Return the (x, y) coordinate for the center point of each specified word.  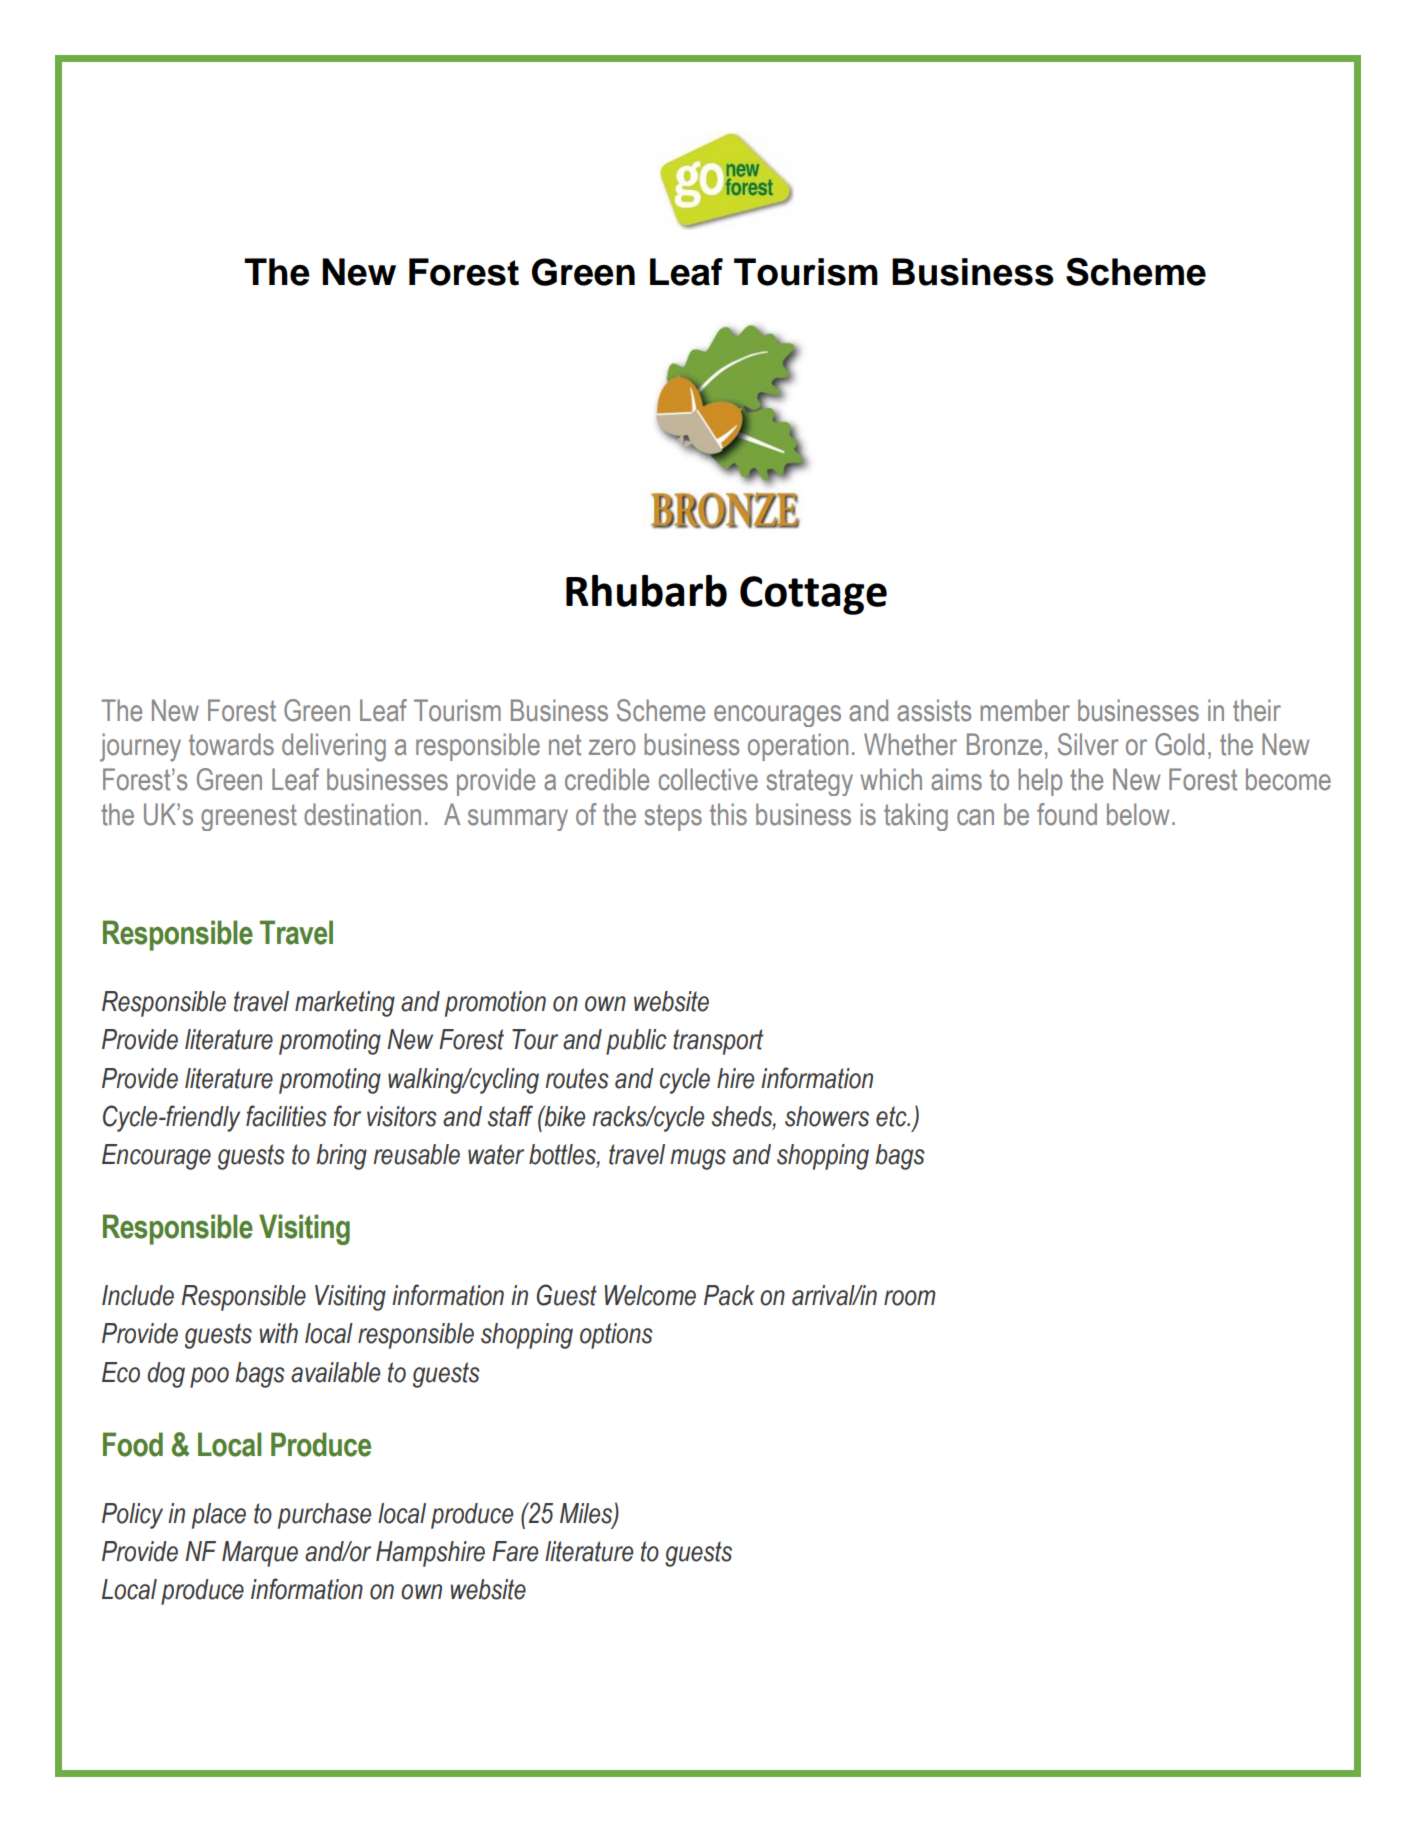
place (219, 1516)
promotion (495, 1004)
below (1138, 814)
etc (892, 1116)
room (909, 1298)
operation (798, 747)
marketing (345, 1004)
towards (231, 744)
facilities (286, 1116)
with (278, 1333)
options (616, 1336)
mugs (698, 1159)
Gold (1179, 744)
